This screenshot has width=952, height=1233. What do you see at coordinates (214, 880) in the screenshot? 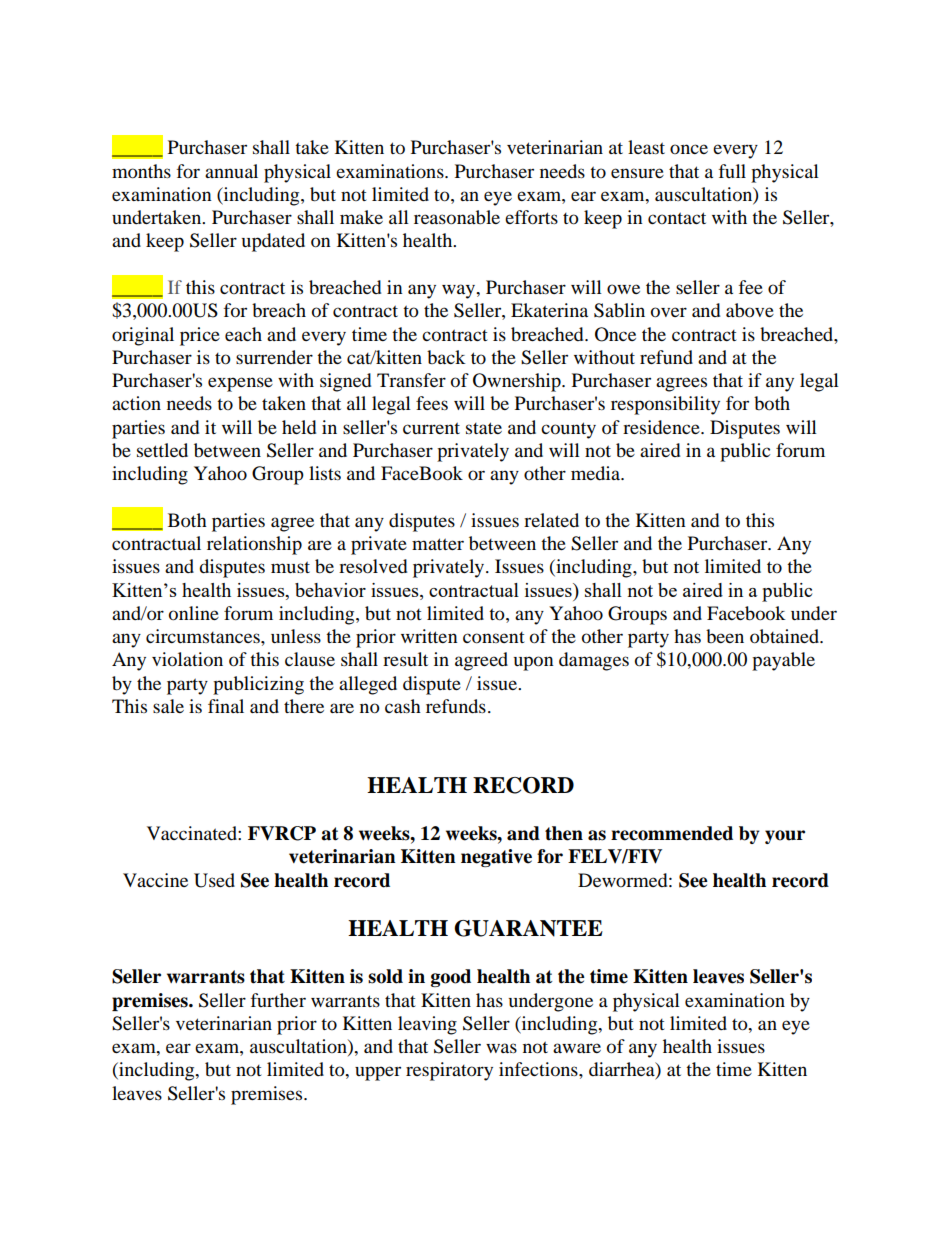
I see `Used` at bounding box center [214, 880].
